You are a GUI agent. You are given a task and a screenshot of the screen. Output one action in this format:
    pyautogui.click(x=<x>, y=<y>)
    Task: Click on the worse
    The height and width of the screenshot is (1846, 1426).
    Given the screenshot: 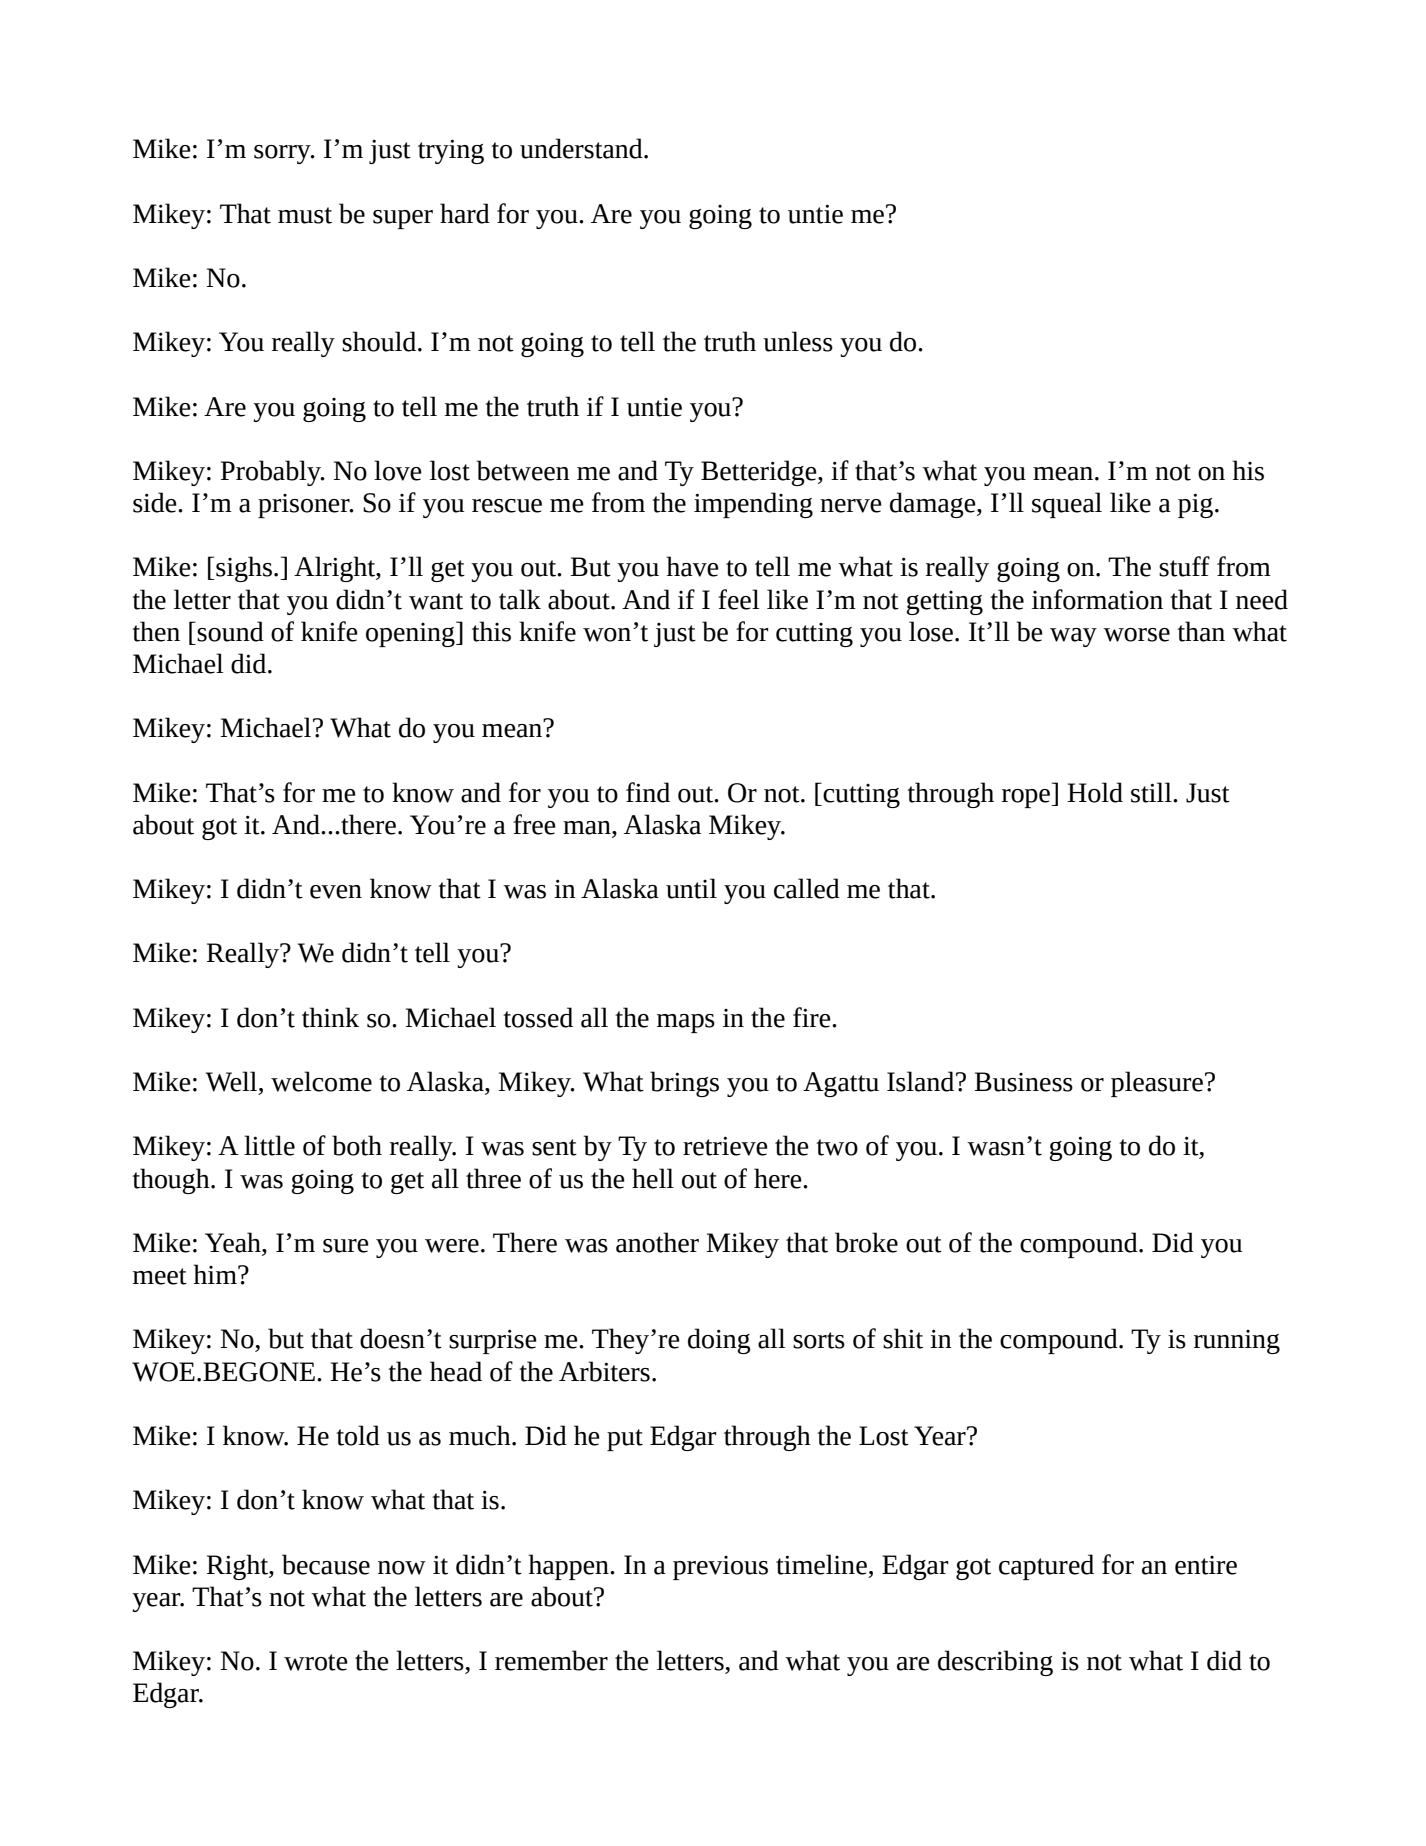 What is the action you would take?
    pyautogui.click(x=1136, y=635)
